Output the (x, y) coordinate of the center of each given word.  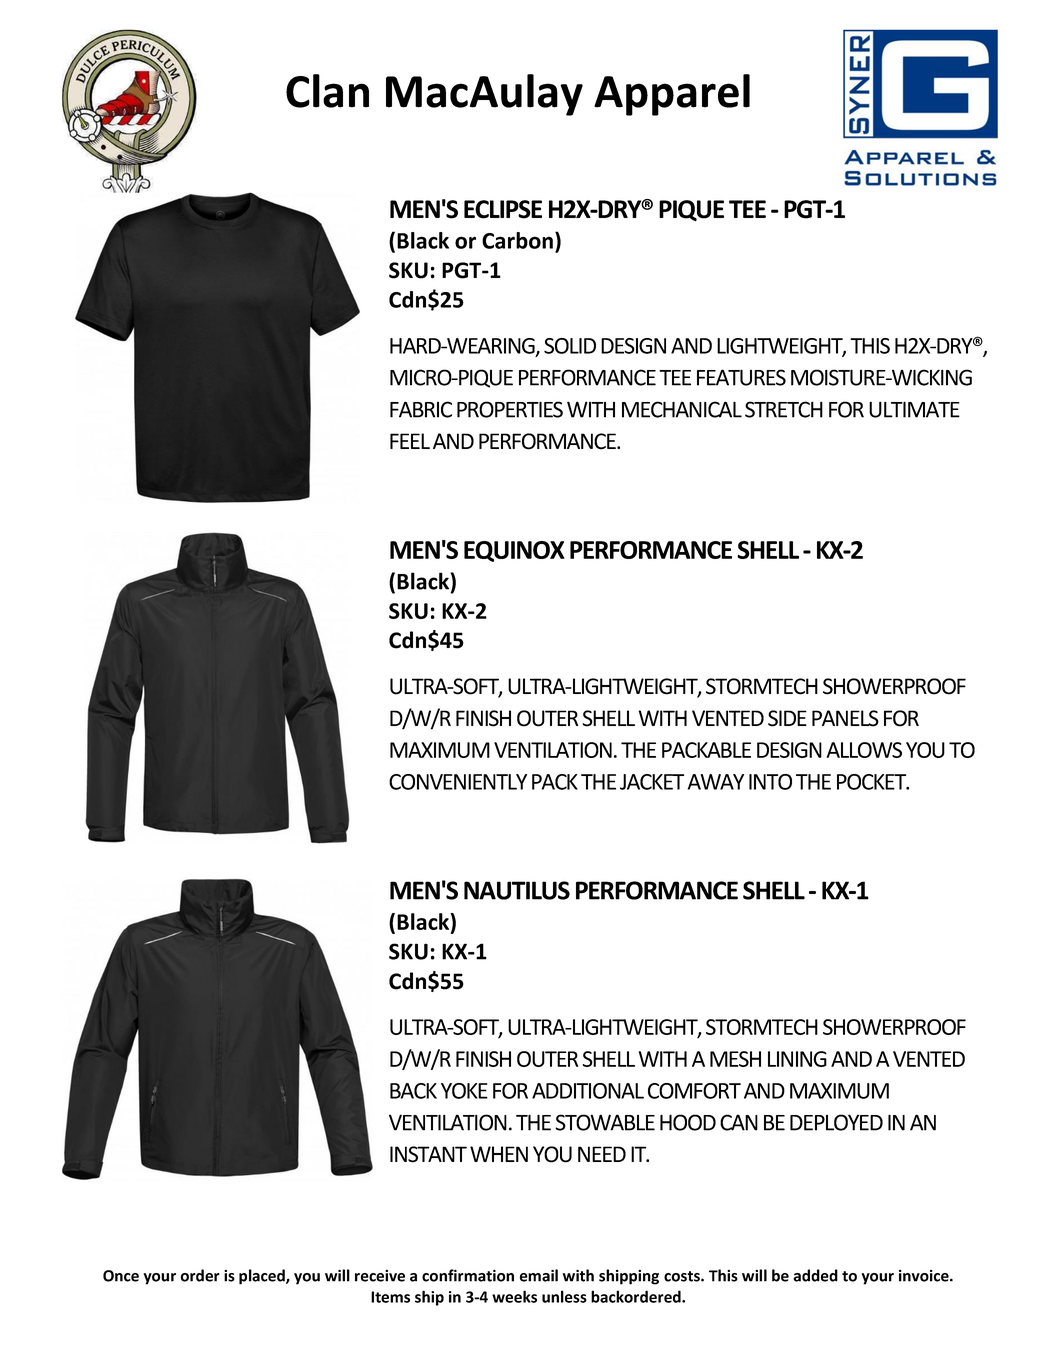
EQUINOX (514, 551)
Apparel (672, 95)
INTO (770, 782)
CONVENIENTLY (458, 782)
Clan (327, 91)
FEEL (410, 441)
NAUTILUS (517, 890)
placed (263, 1277)
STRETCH (784, 409)
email (539, 1275)
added (816, 1275)
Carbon (517, 240)
